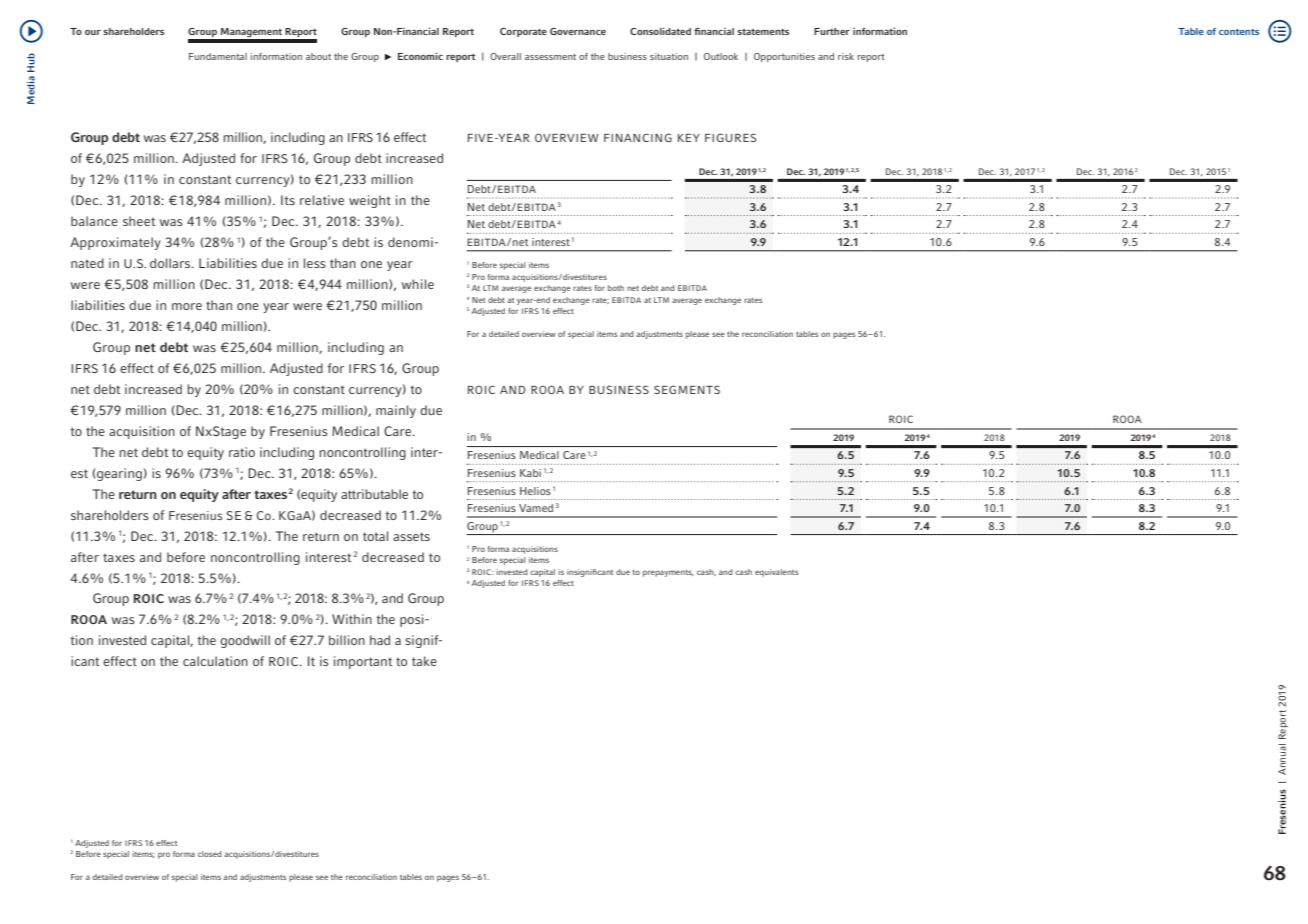 The image size is (1308, 924). What do you see at coordinates (375, 536) in the page?
I see `total` at bounding box center [375, 536].
